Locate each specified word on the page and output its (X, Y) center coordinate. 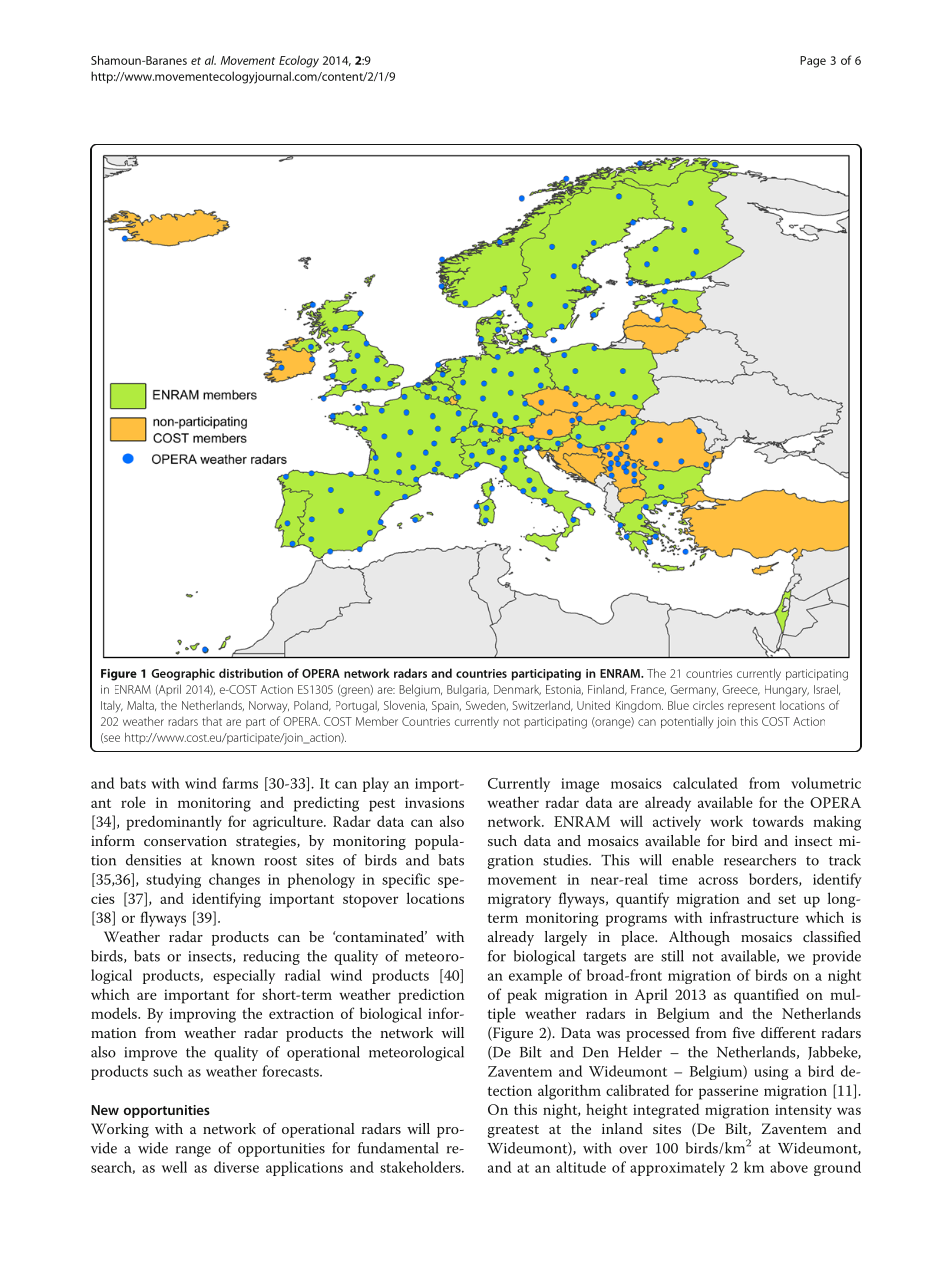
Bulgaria (468, 691)
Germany (694, 691)
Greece (741, 690)
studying (173, 880)
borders (774, 879)
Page (813, 62)
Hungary (787, 691)
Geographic (183, 674)
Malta (141, 705)
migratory (519, 900)
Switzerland (542, 705)
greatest (513, 1131)
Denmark (517, 690)
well (174, 1167)
